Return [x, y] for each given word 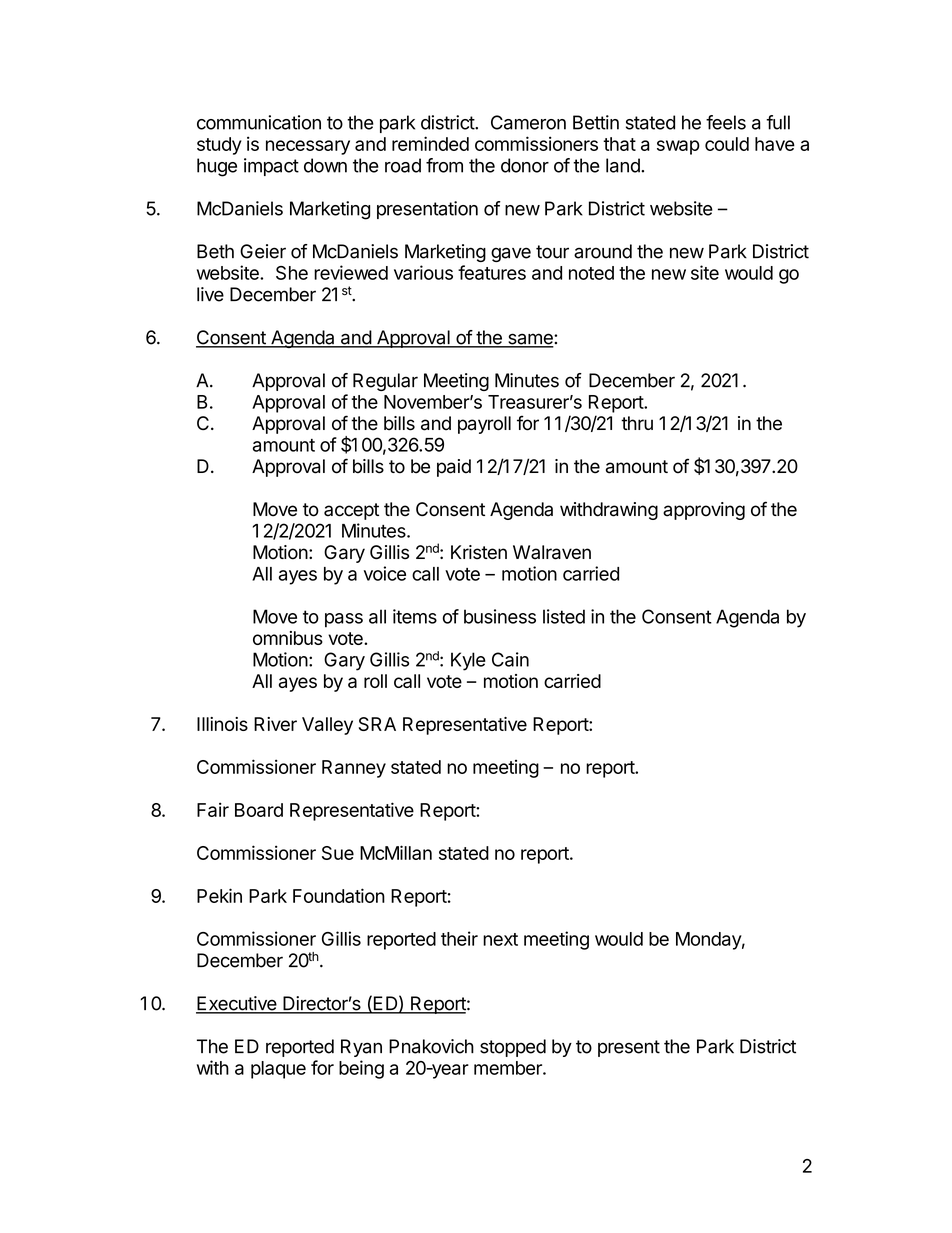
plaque [278, 1070]
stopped [513, 1048]
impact [271, 167]
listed [564, 616]
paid [454, 468]
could [727, 144]
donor [525, 165]
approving [704, 511]
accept [351, 511]
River [275, 724]
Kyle [468, 661]
